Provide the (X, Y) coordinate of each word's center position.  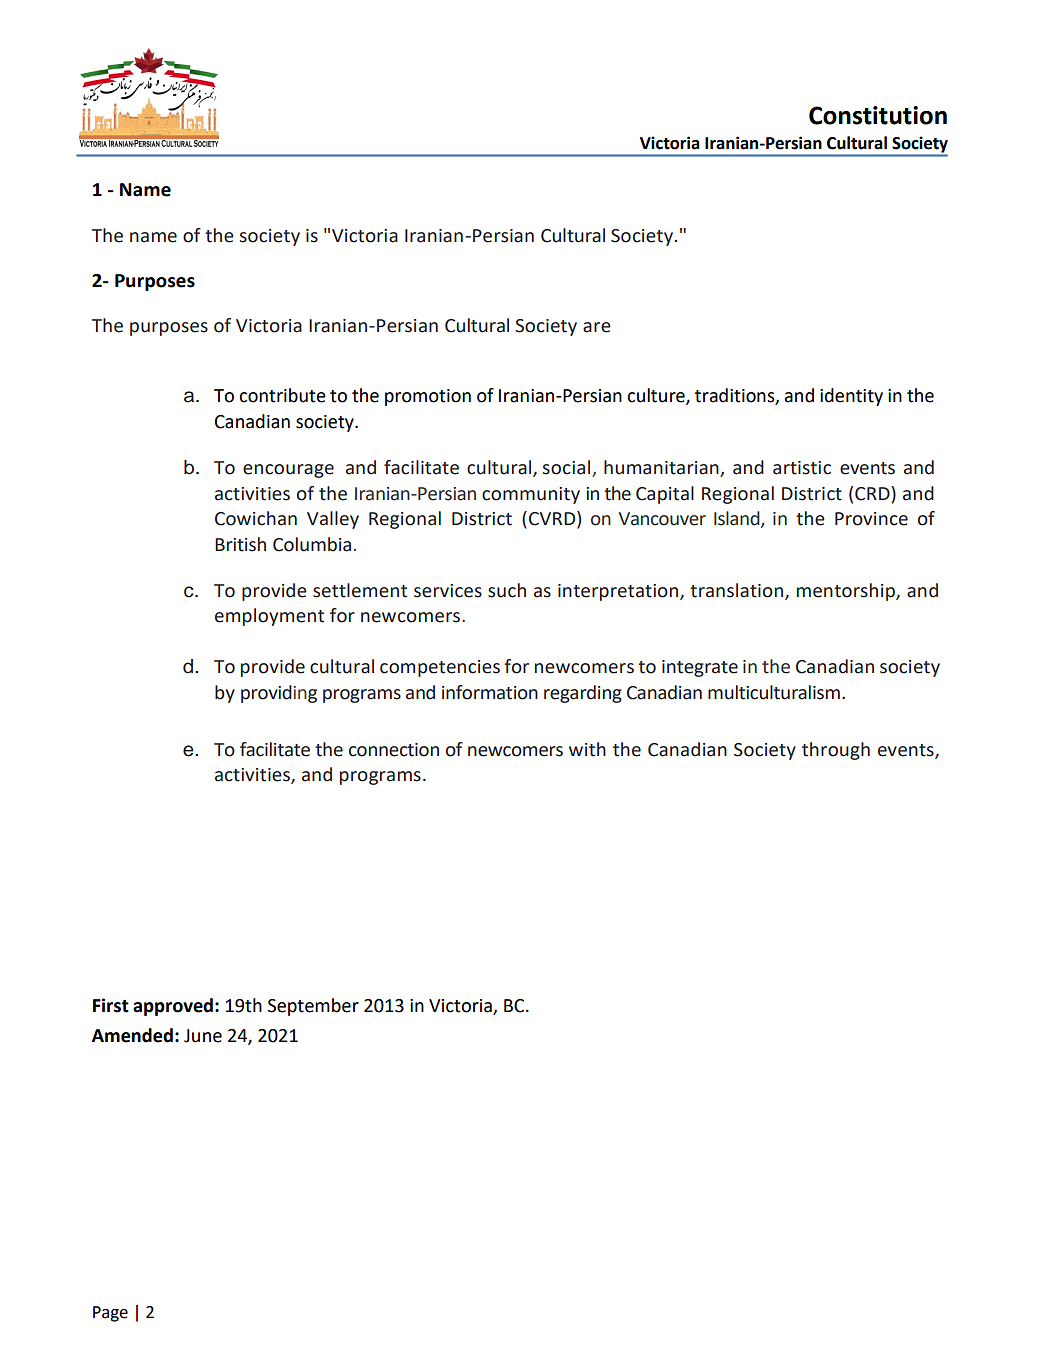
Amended (132, 1035)
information (490, 692)
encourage (288, 471)
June (203, 1036)
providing (279, 694)
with (587, 749)
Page (110, 1314)
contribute (282, 395)
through (836, 751)
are (597, 327)
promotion (428, 397)
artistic (802, 468)
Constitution (878, 115)
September (313, 1007)
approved (173, 1007)
